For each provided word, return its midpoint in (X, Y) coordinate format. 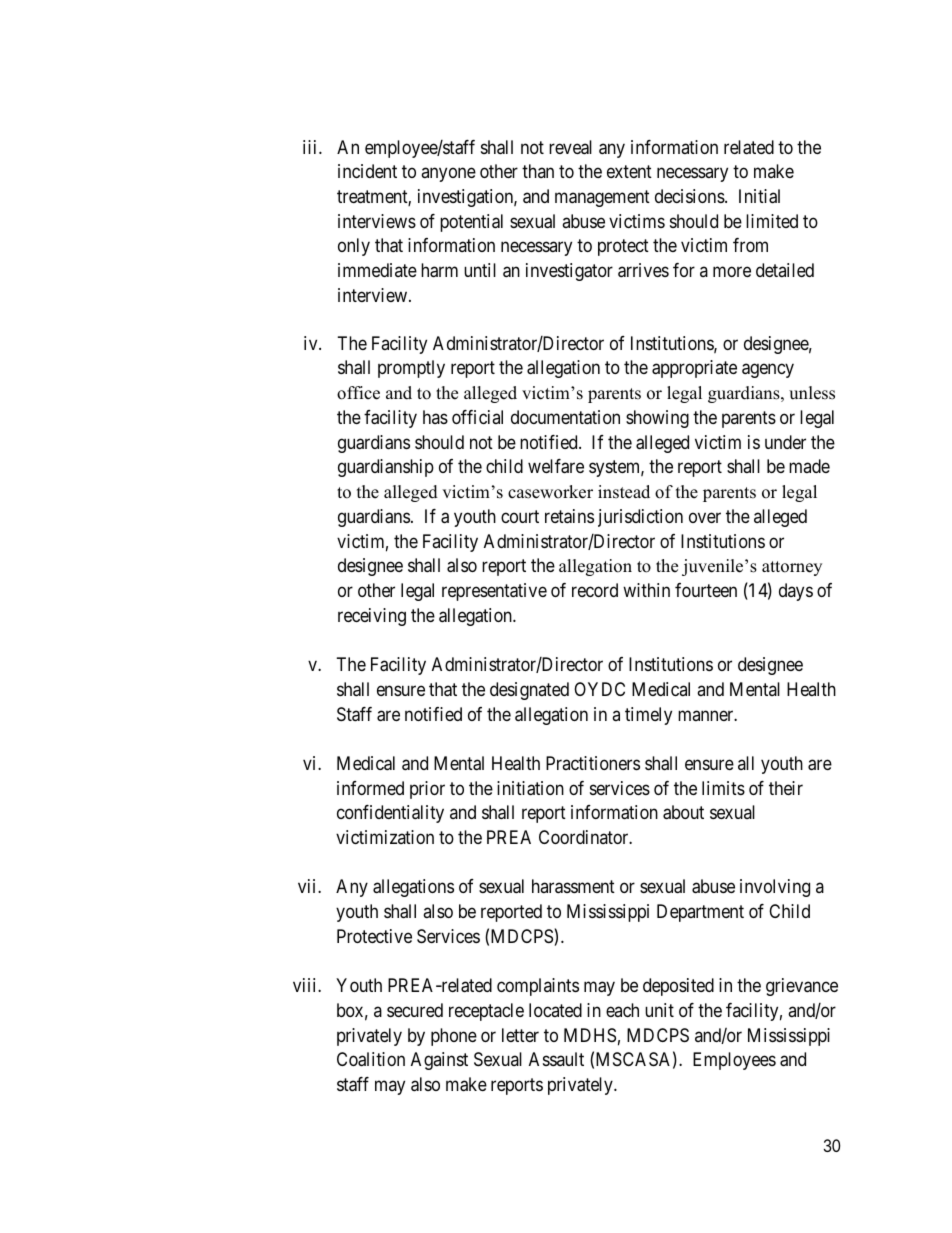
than (538, 171)
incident (367, 171)
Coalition (371, 1059)
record (595, 590)
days (796, 592)
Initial (759, 196)
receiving (372, 617)
